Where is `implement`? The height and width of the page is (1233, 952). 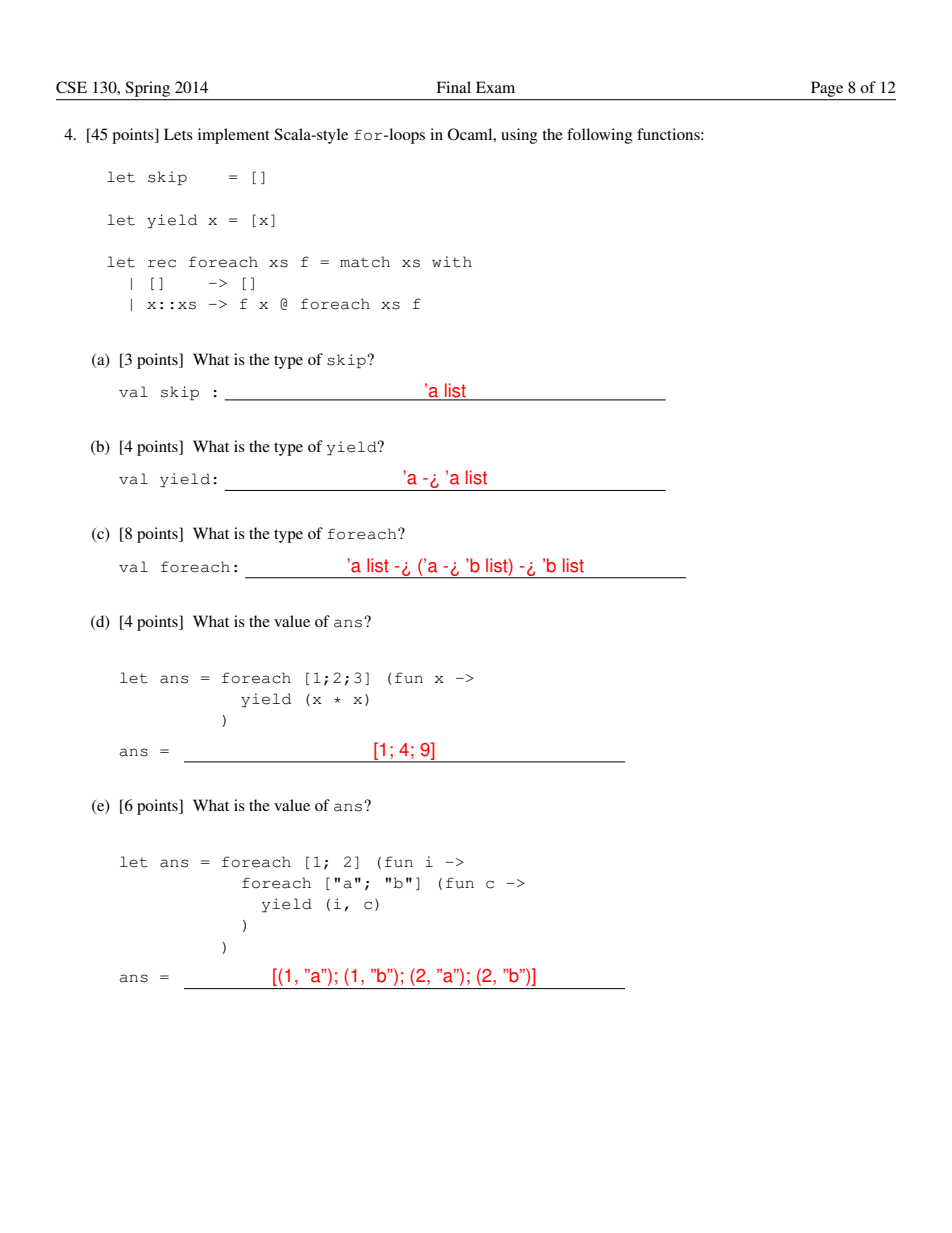
implement is located at coordinates (234, 136).
